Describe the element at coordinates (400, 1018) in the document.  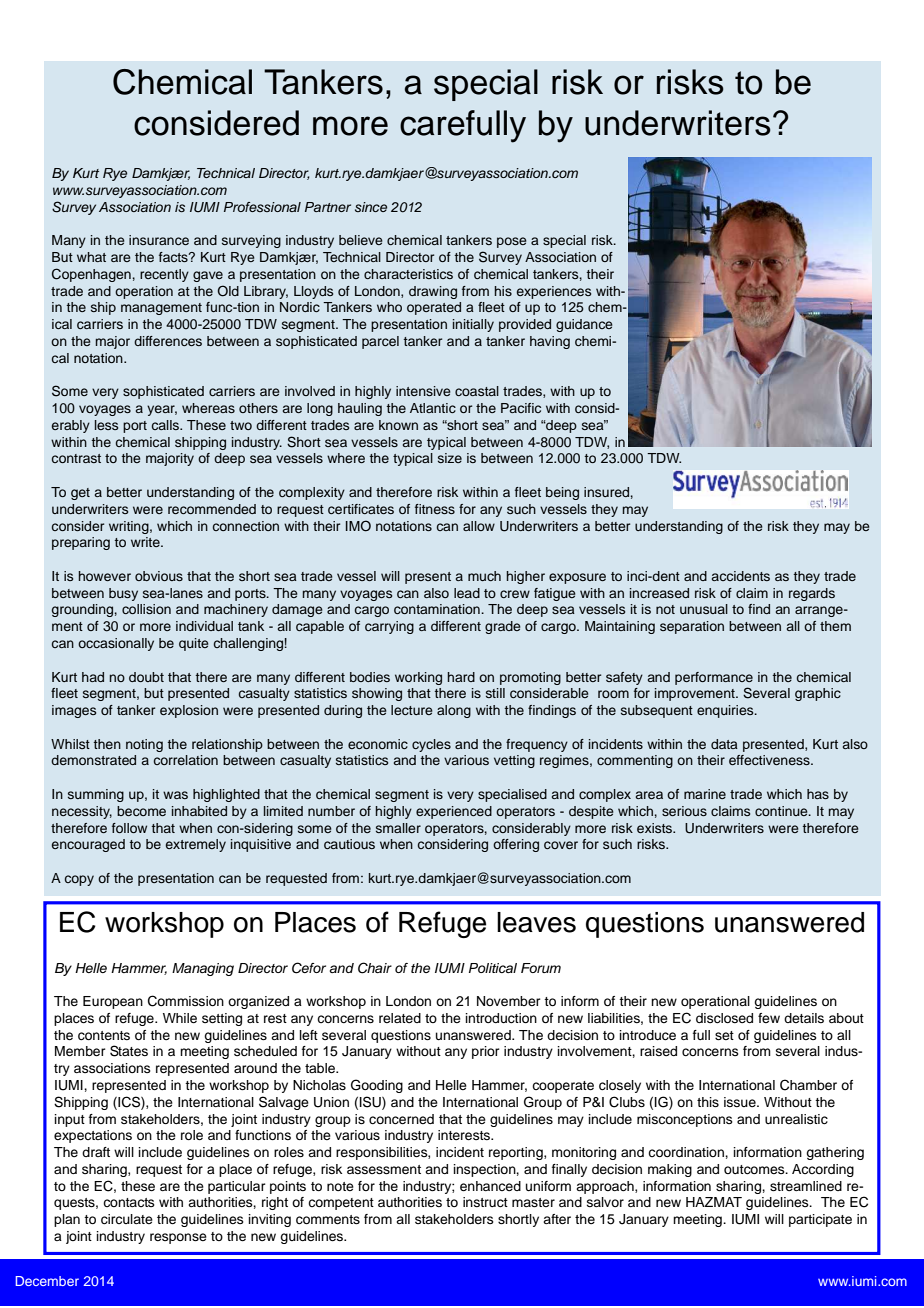
I see `related` at that location.
